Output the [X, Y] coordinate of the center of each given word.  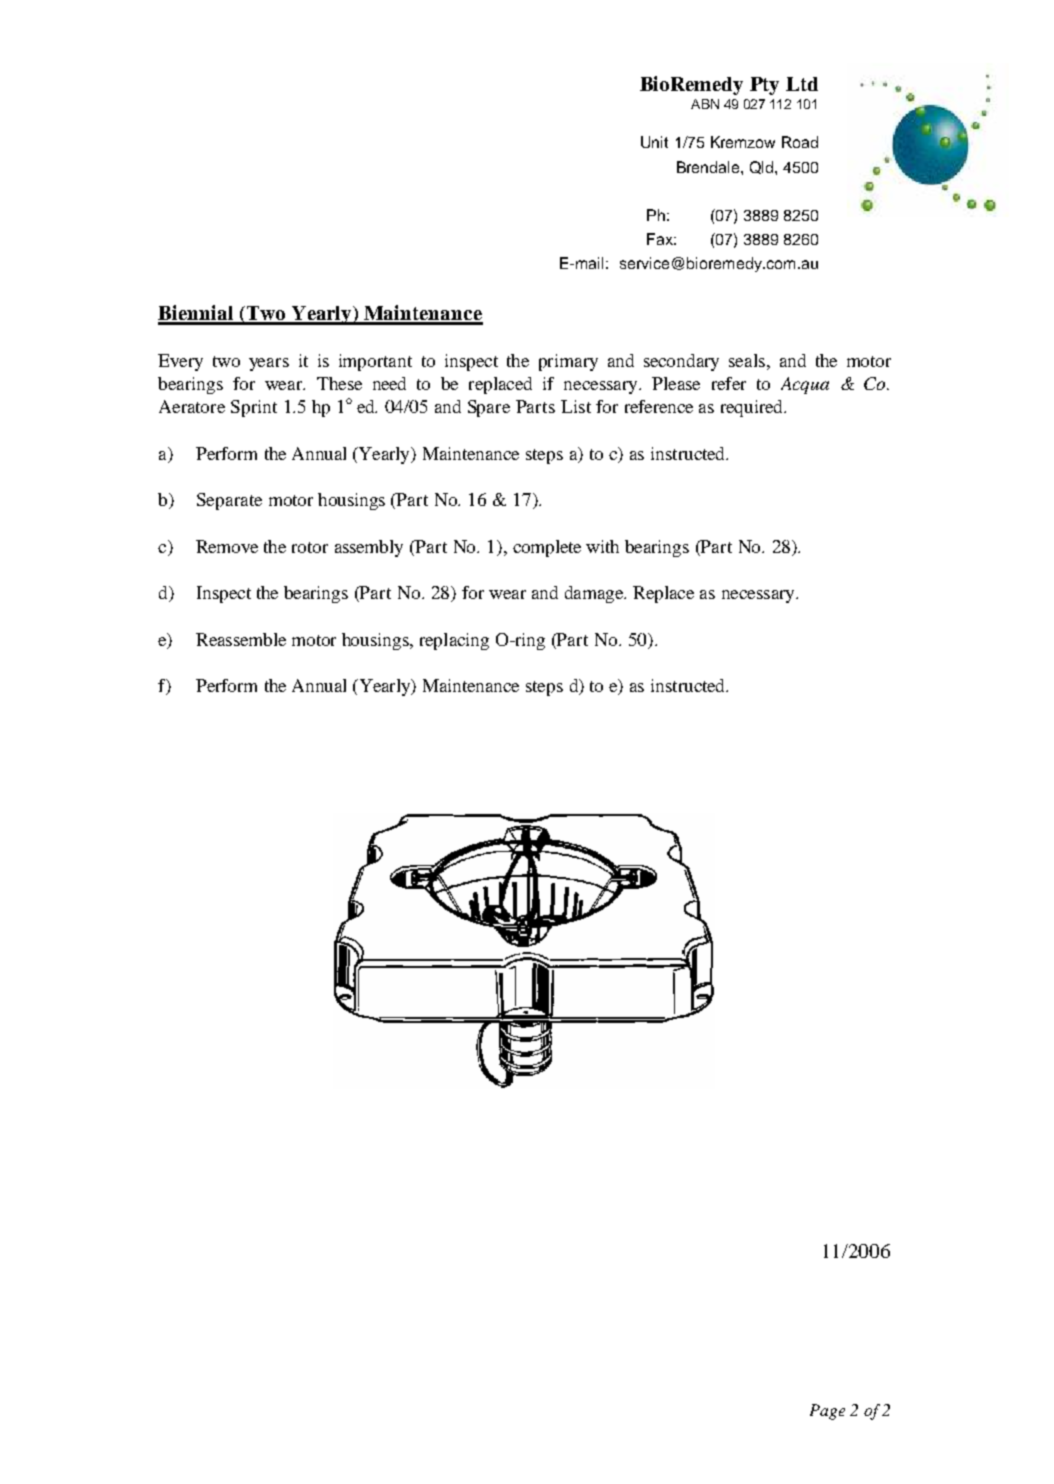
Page [827, 1412]
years [269, 364]
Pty [764, 86]
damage [595, 594]
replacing [454, 641]
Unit [654, 142]
